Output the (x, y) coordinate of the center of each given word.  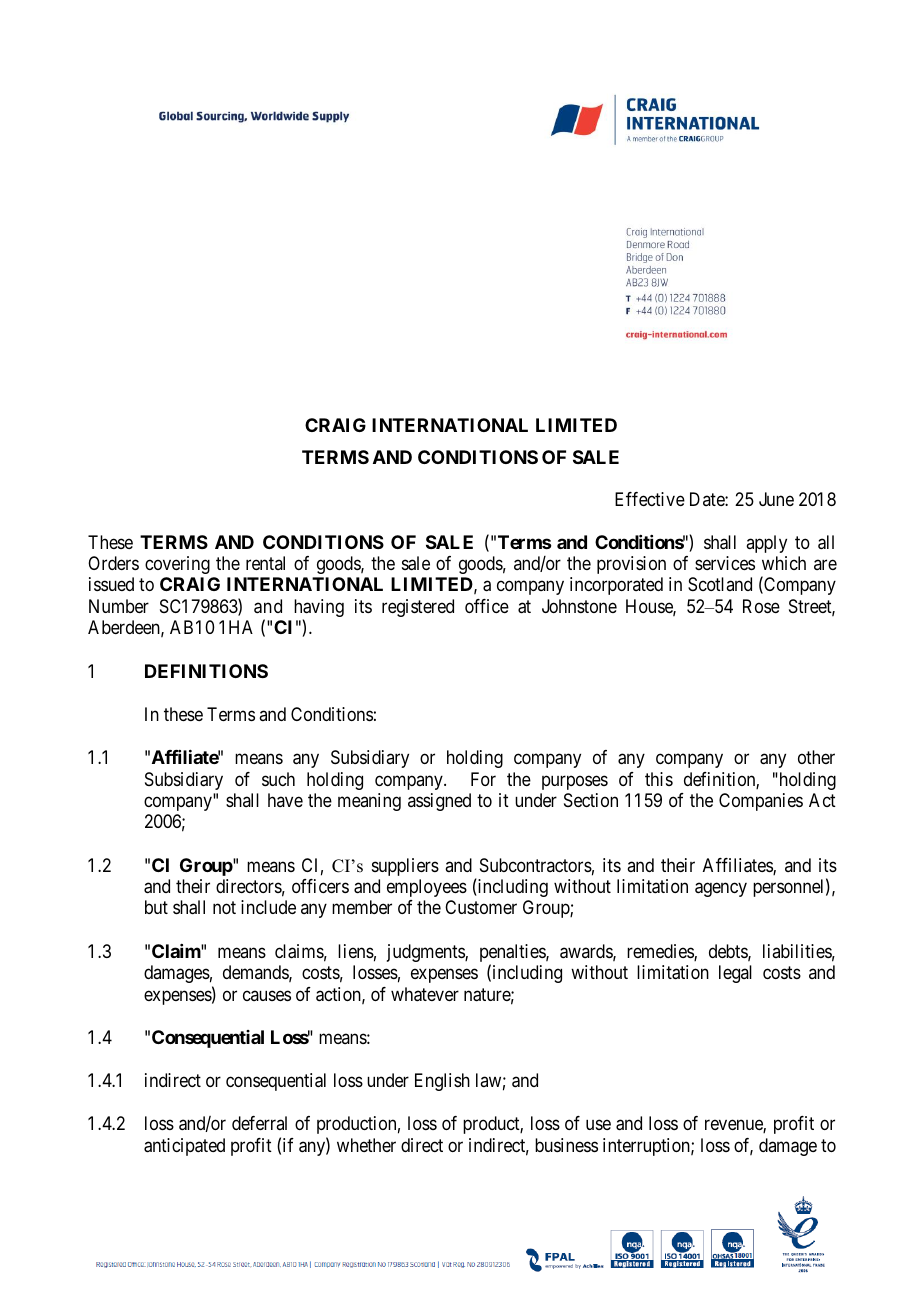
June (776, 499)
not (224, 908)
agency (721, 889)
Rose (761, 606)
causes (267, 995)
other (816, 757)
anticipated (184, 1147)
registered (418, 608)
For (483, 779)
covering (177, 565)
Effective (650, 499)
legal (735, 974)
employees (427, 888)
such (278, 779)
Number (119, 606)
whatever (425, 994)
